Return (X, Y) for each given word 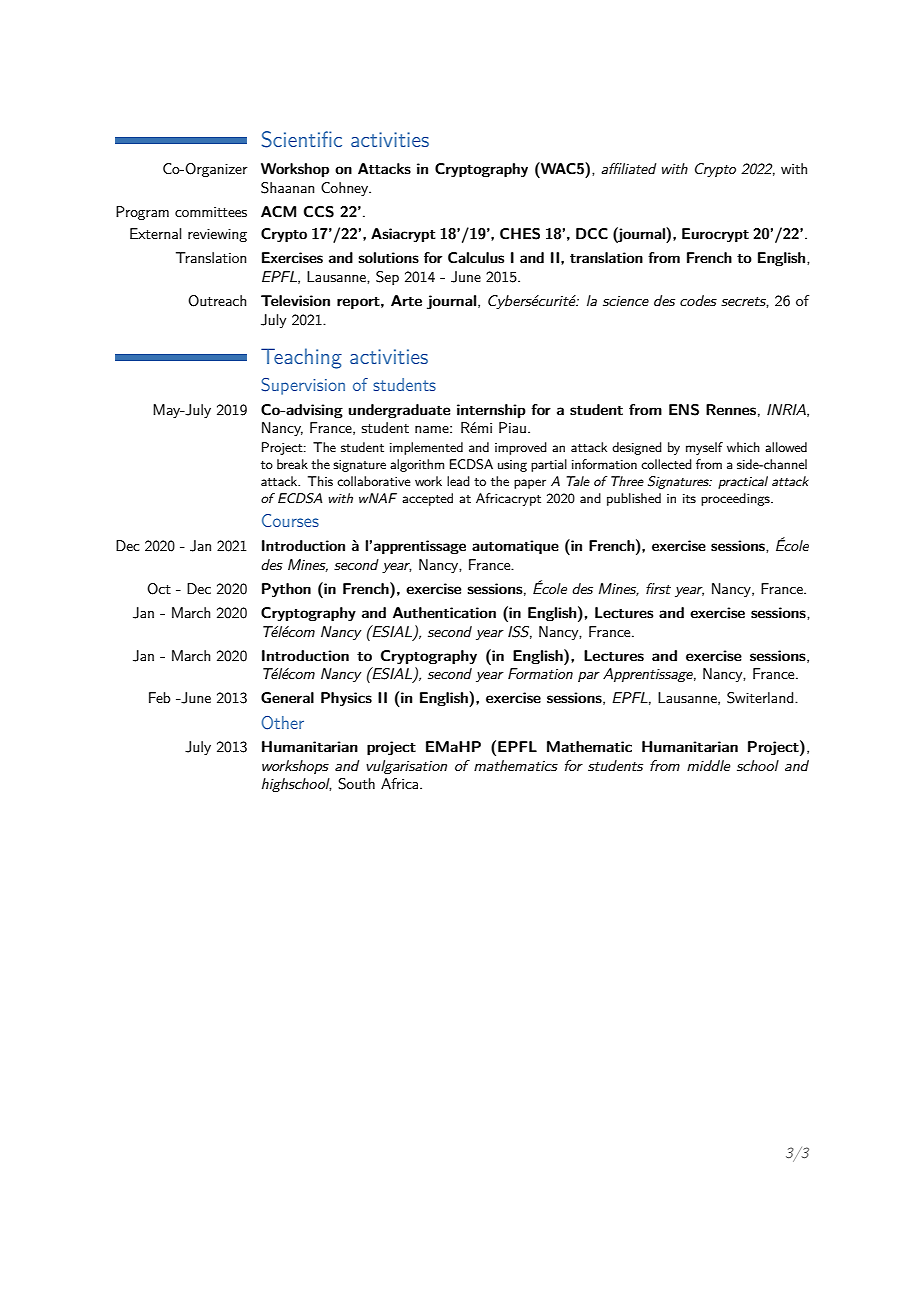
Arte (406, 300)
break (292, 464)
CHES (520, 234)
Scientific (302, 139)
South (356, 784)
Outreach (217, 301)
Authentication (444, 612)
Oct (159, 589)
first (658, 588)
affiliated (628, 168)
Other (282, 723)
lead (458, 481)
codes (698, 300)
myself (704, 448)
